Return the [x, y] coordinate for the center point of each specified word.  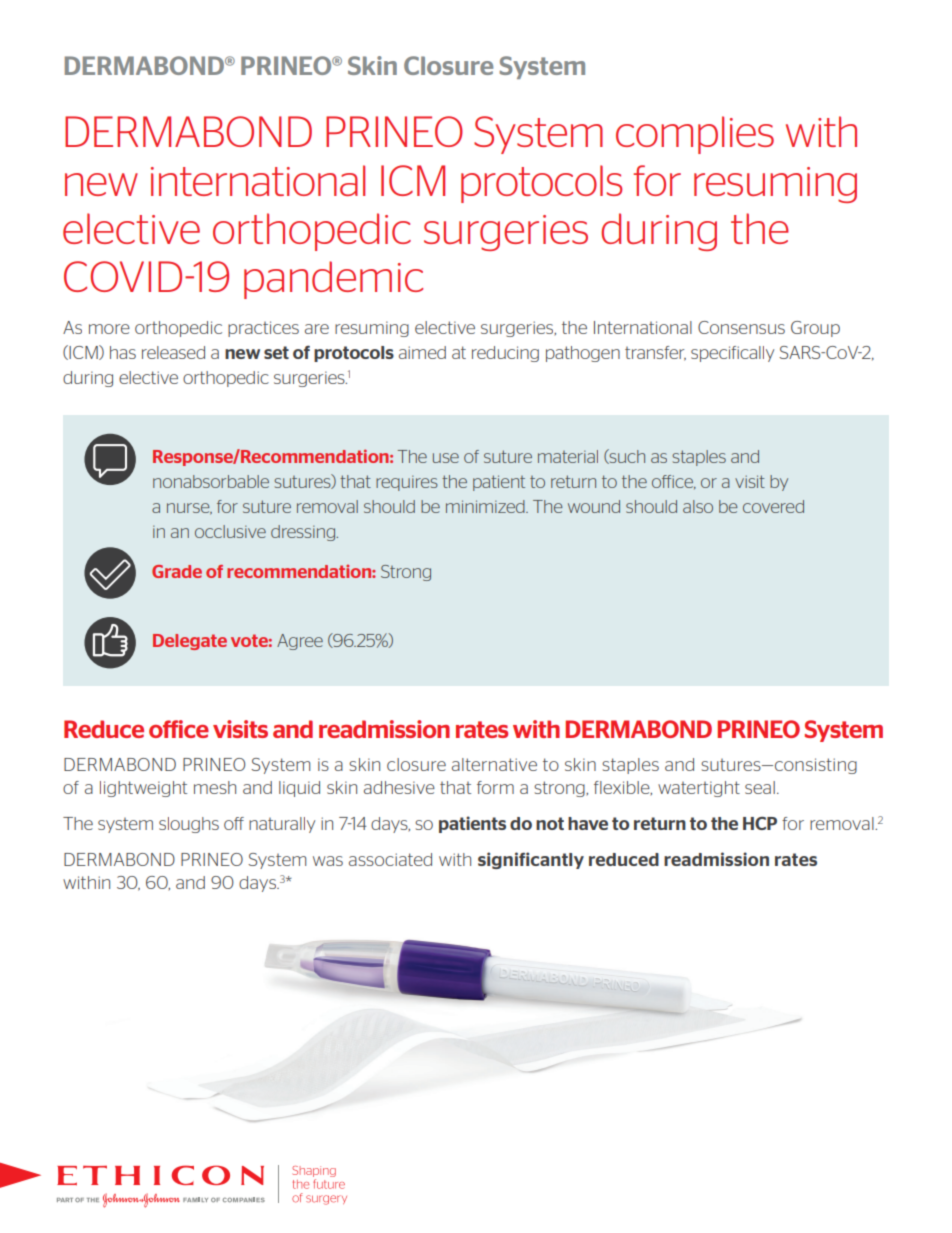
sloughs [189, 825]
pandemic [333, 280]
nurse [189, 509]
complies [695, 135]
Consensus [741, 327]
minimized [486, 506]
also [698, 506]
